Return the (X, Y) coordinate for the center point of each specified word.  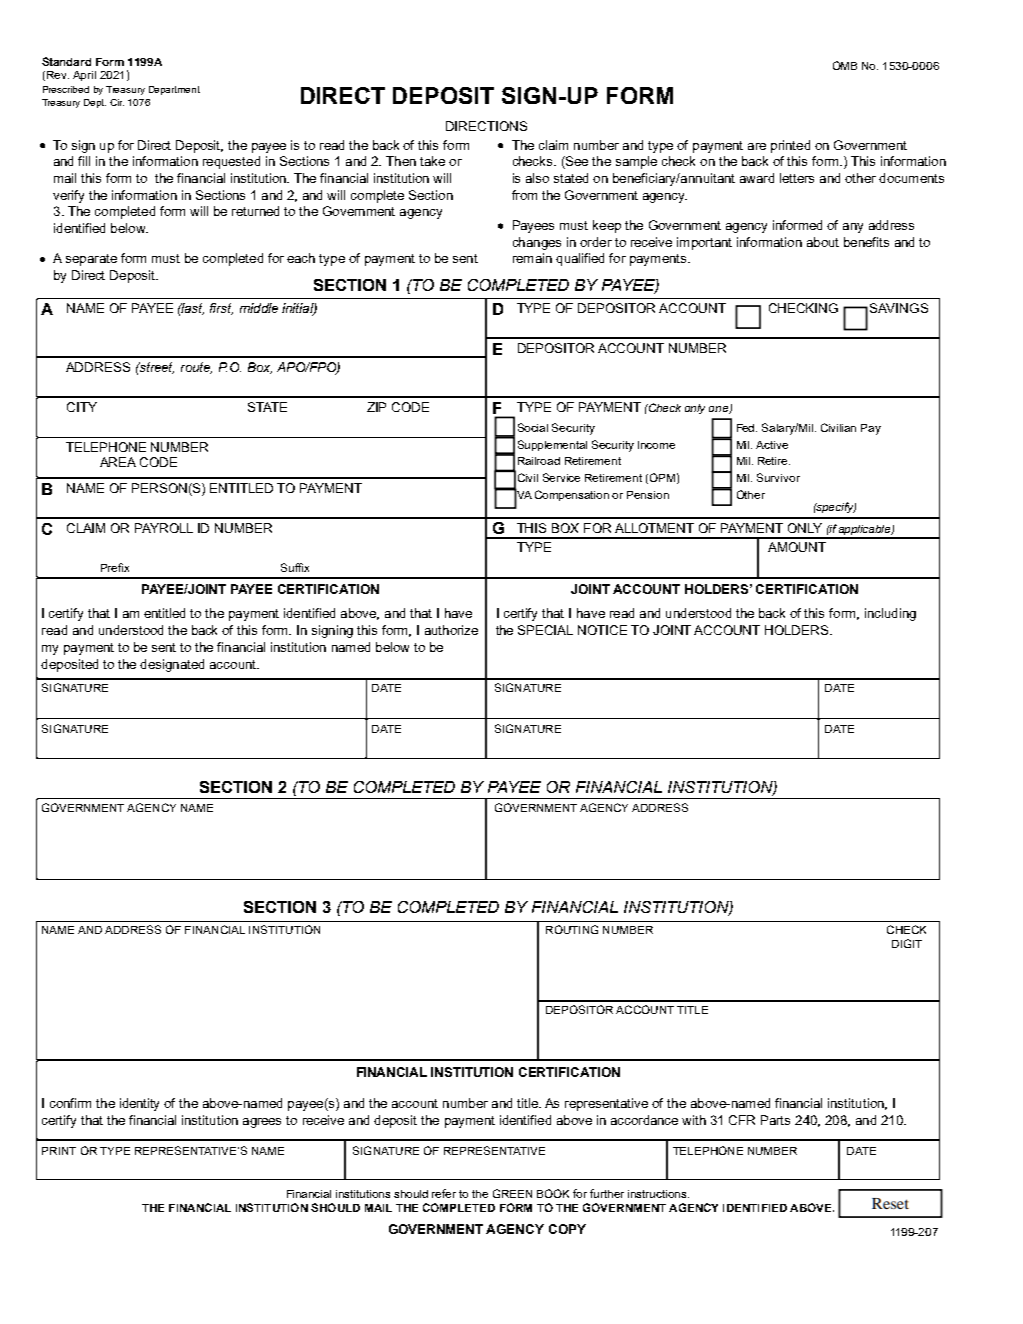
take (432, 161)
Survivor (778, 477)
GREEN (512, 1193)
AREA (118, 462)
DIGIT (907, 943)
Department (174, 90)
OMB (845, 65)
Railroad (539, 461)
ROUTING (572, 929)
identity (139, 1104)
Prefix (115, 567)
